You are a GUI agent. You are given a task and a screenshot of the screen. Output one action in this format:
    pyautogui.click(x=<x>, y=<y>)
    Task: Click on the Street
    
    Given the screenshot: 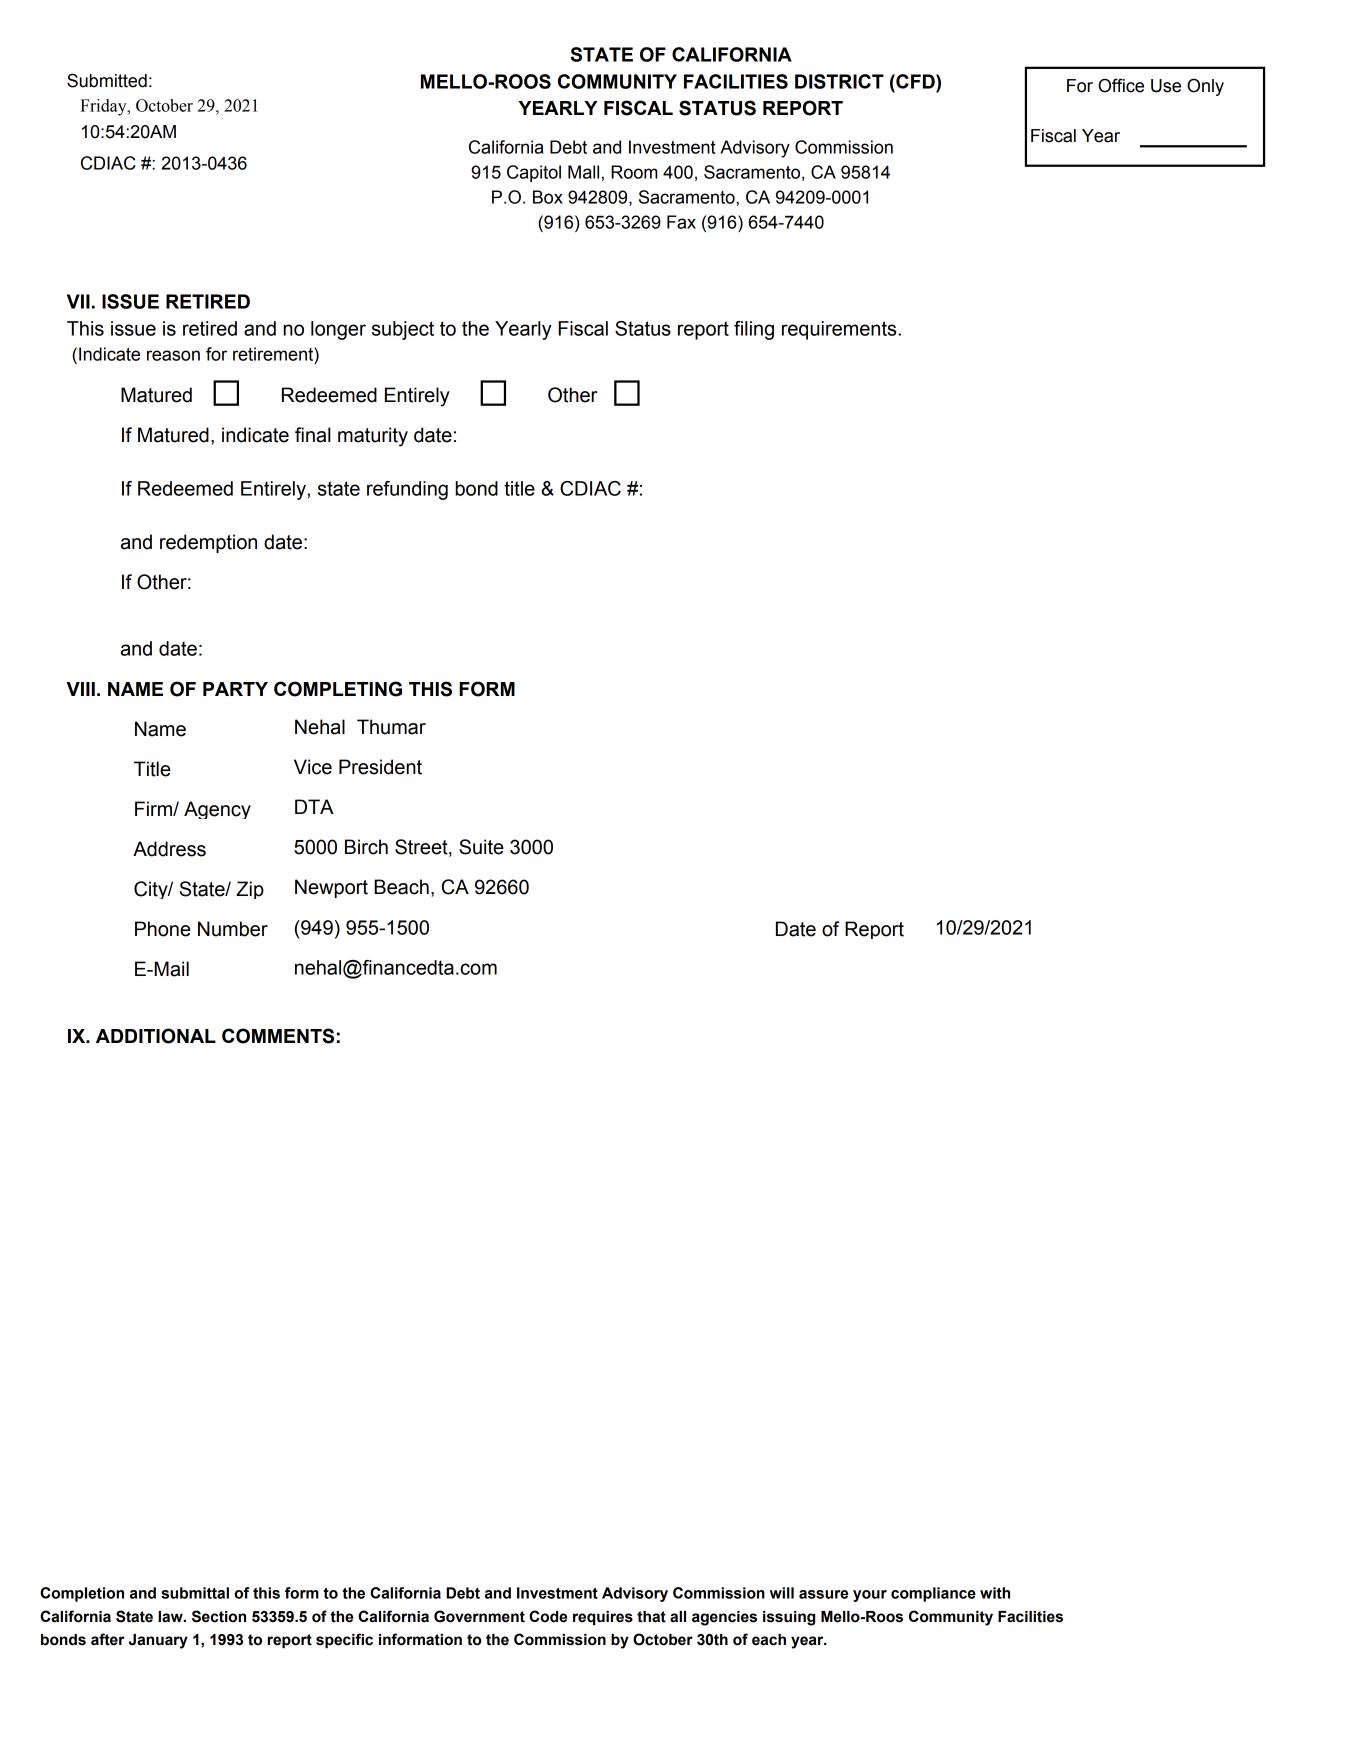 What is the action you would take?
    pyautogui.click(x=422, y=848)
